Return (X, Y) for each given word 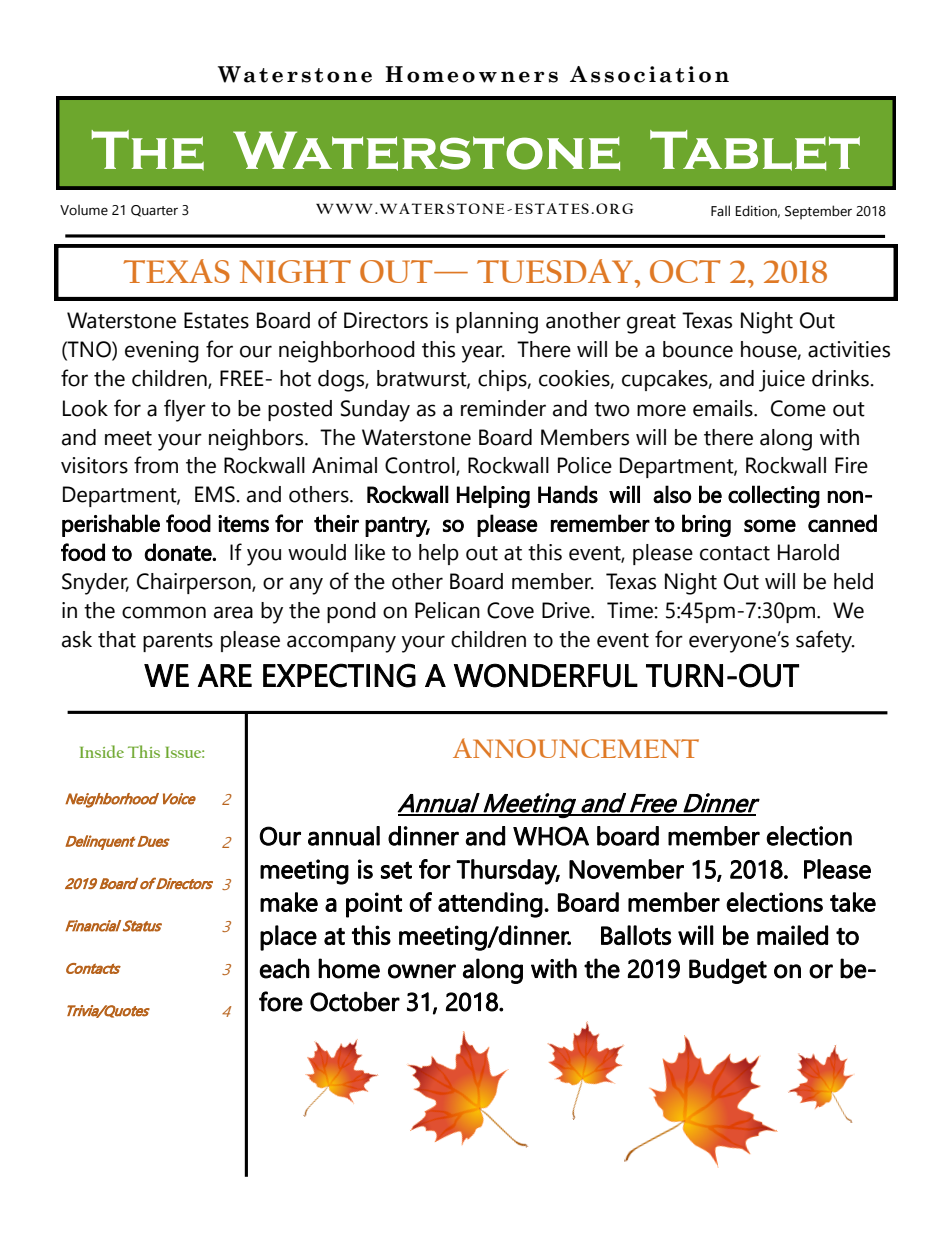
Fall (720, 211)
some (770, 525)
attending (490, 905)
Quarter (154, 211)
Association (649, 74)
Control (421, 466)
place (288, 938)
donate (179, 552)
